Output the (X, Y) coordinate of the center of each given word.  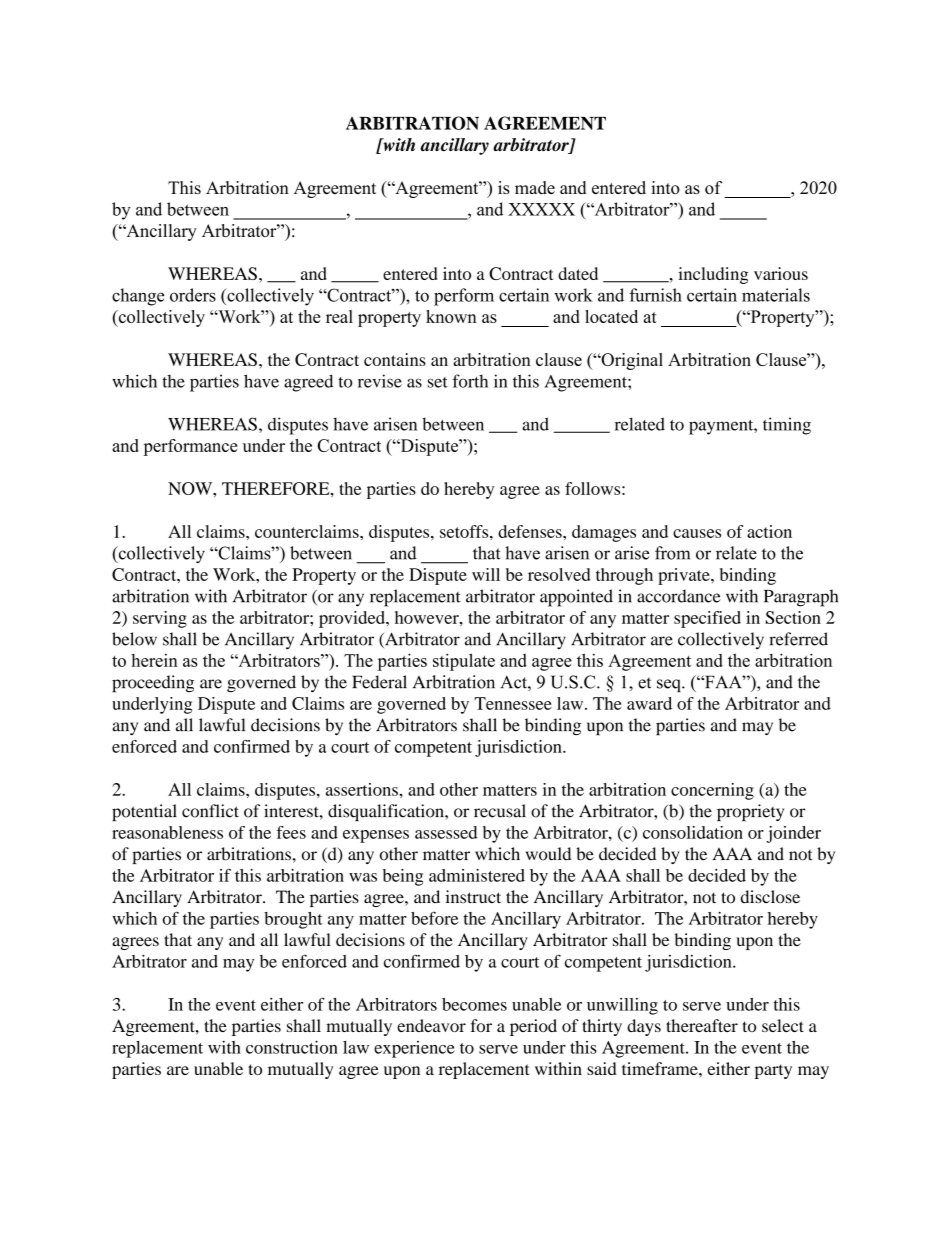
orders (193, 295)
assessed (446, 832)
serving (160, 619)
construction (292, 1047)
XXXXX (541, 209)
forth (470, 381)
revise (380, 381)
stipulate (464, 662)
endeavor (431, 1025)
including (713, 275)
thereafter (702, 1025)
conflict (210, 811)
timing (787, 426)
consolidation (693, 832)
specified (707, 619)
